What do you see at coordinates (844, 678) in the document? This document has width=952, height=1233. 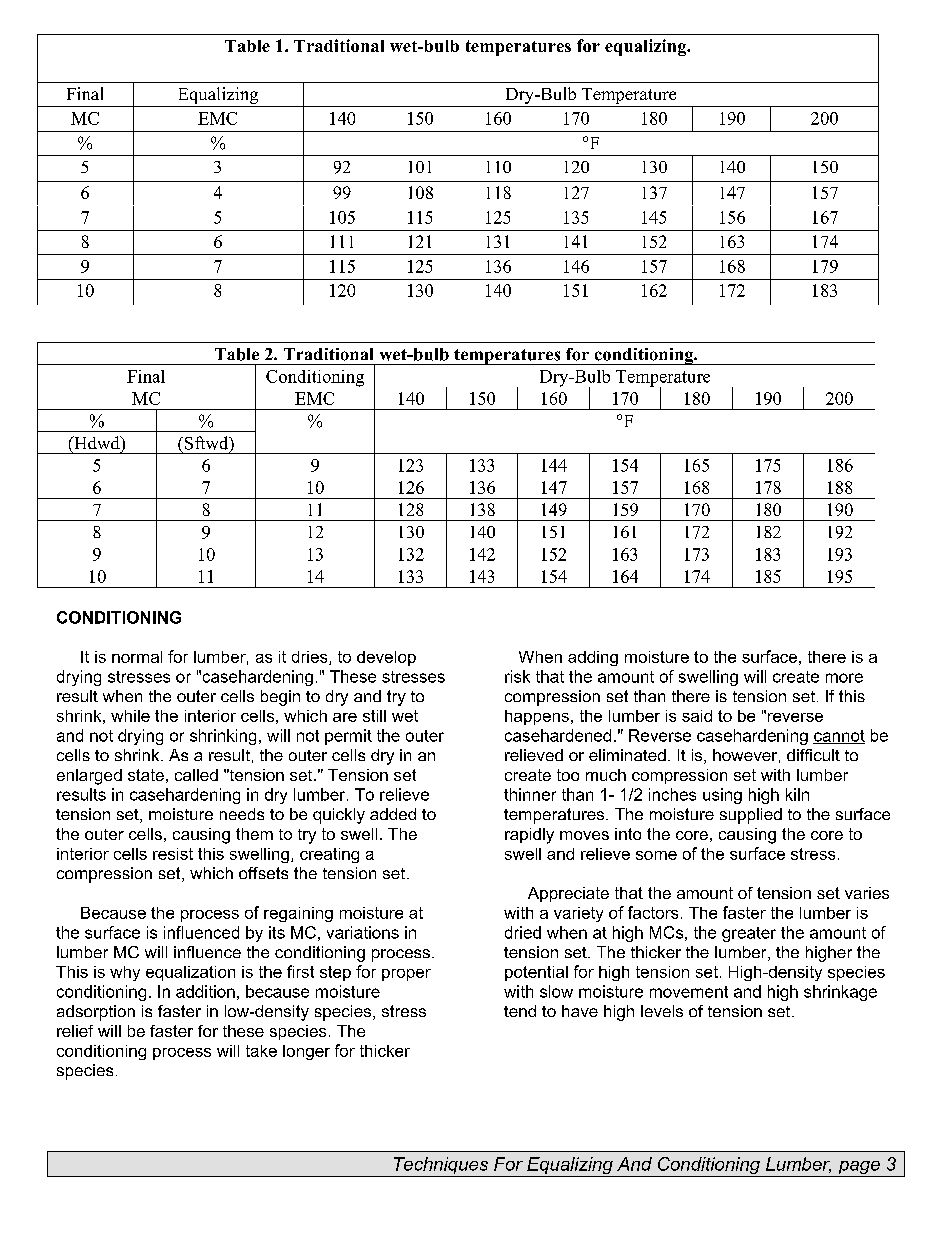 I see `more` at bounding box center [844, 678].
